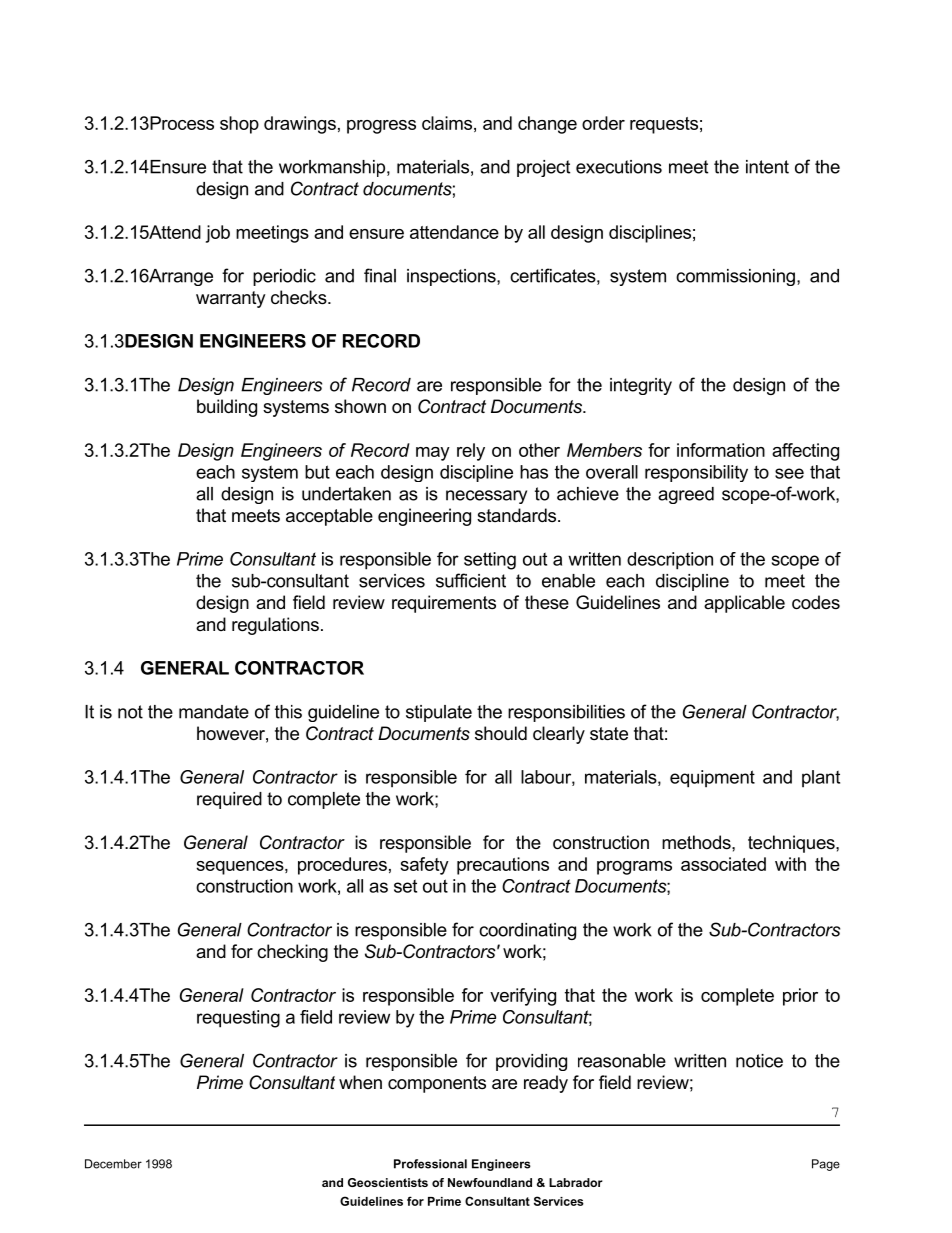  I want to click on shop, so click(239, 125).
